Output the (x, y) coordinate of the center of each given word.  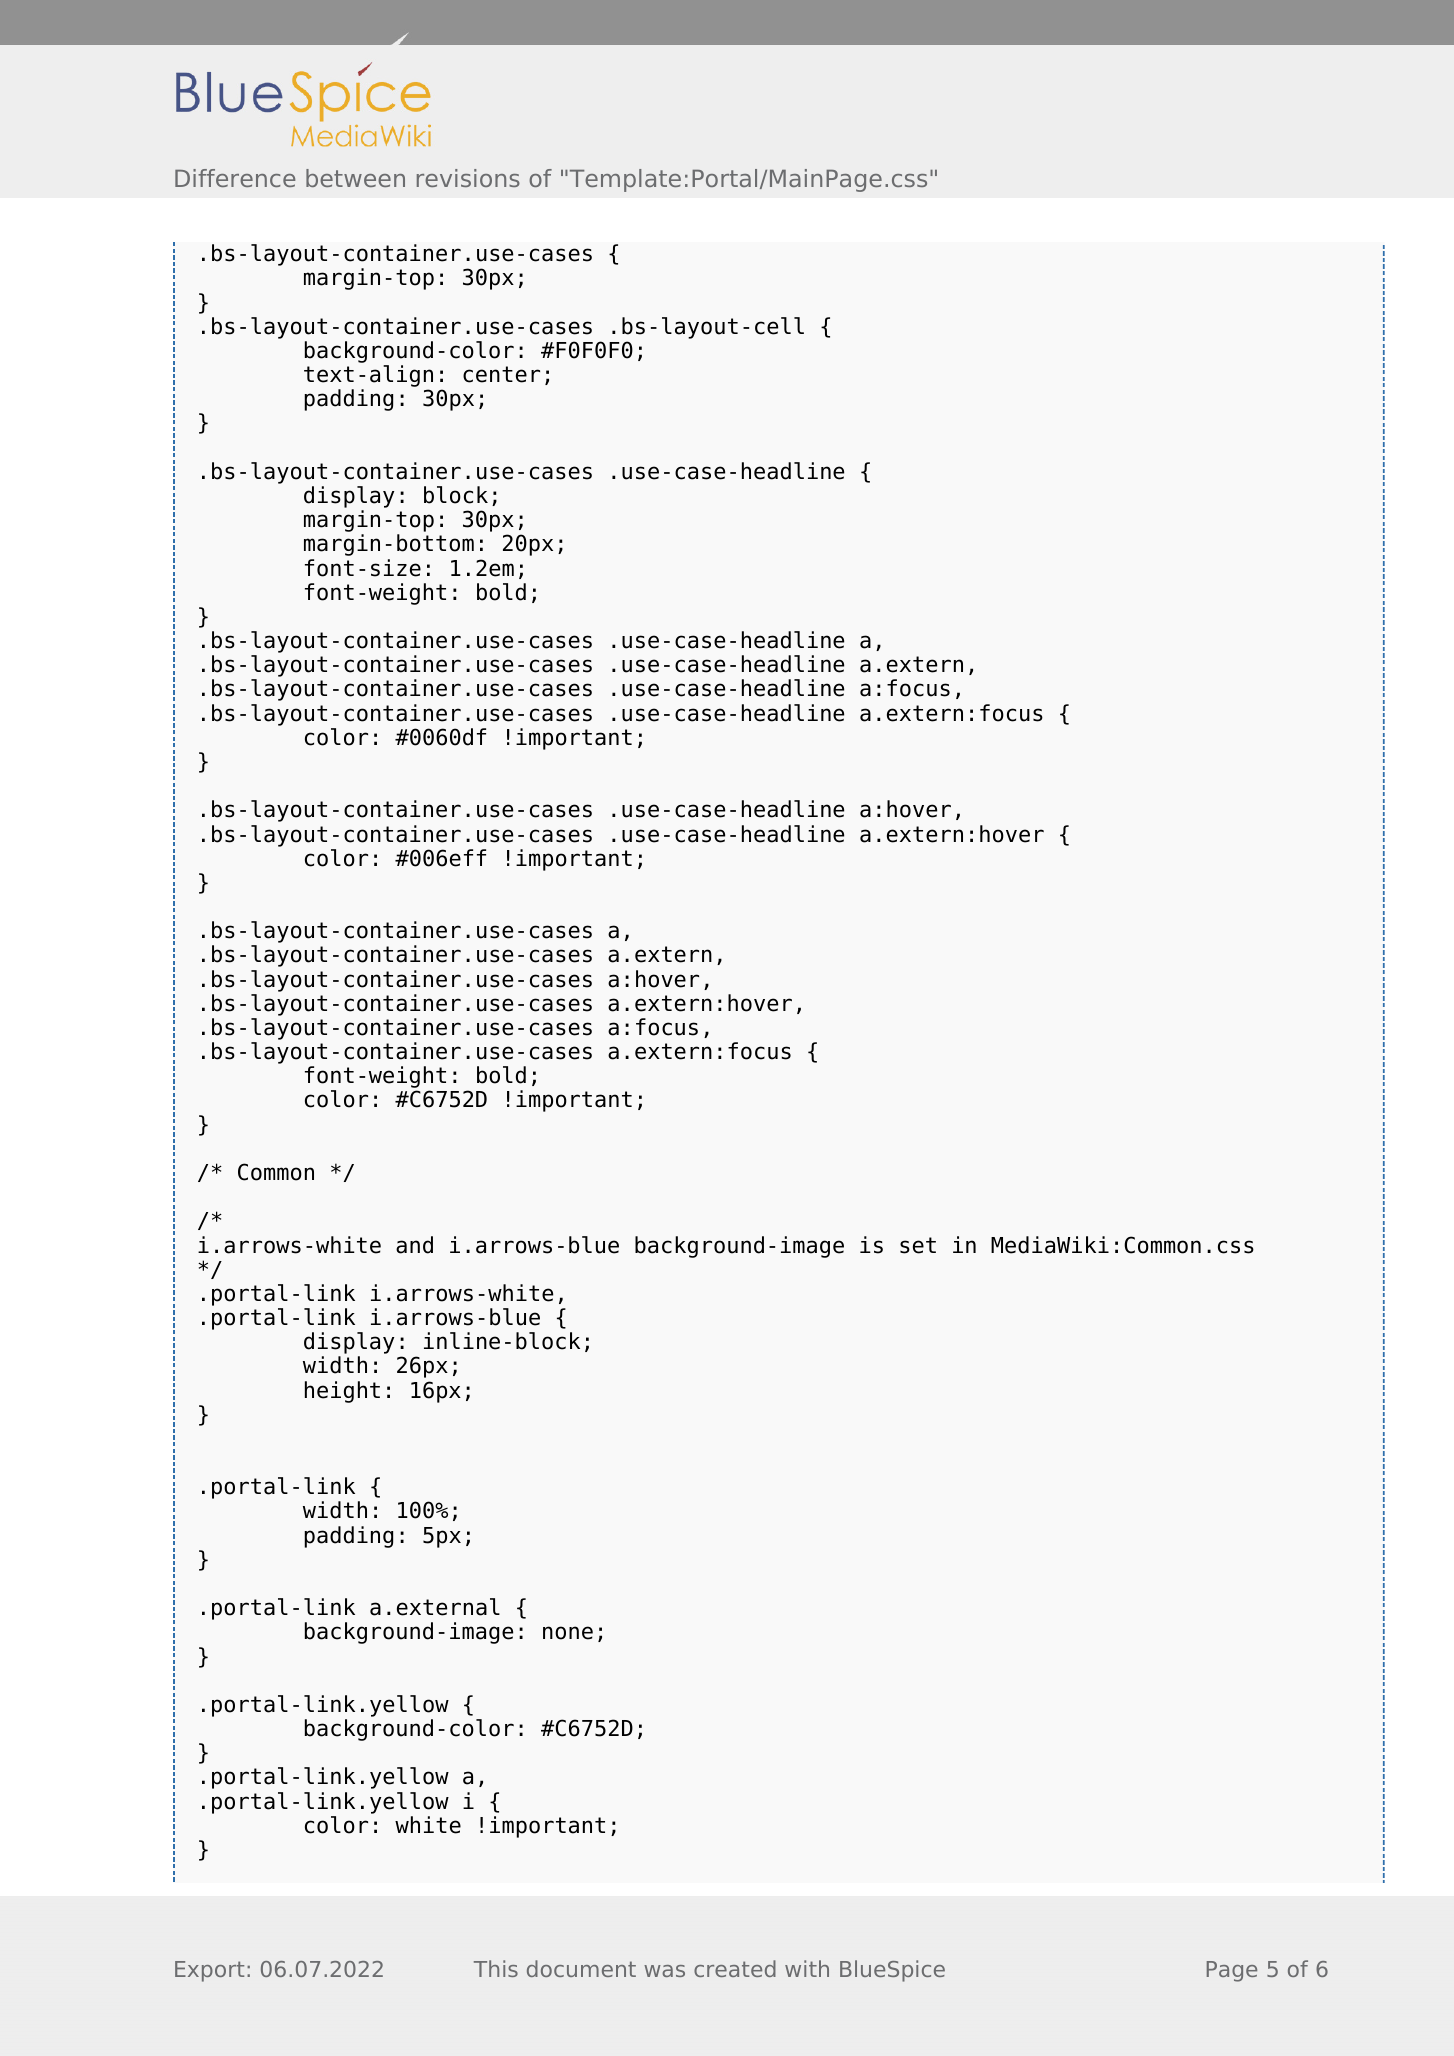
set (918, 1245)
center (501, 374)
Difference (235, 178)
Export (209, 1971)
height (342, 1392)
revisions (468, 178)
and (414, 1245)
